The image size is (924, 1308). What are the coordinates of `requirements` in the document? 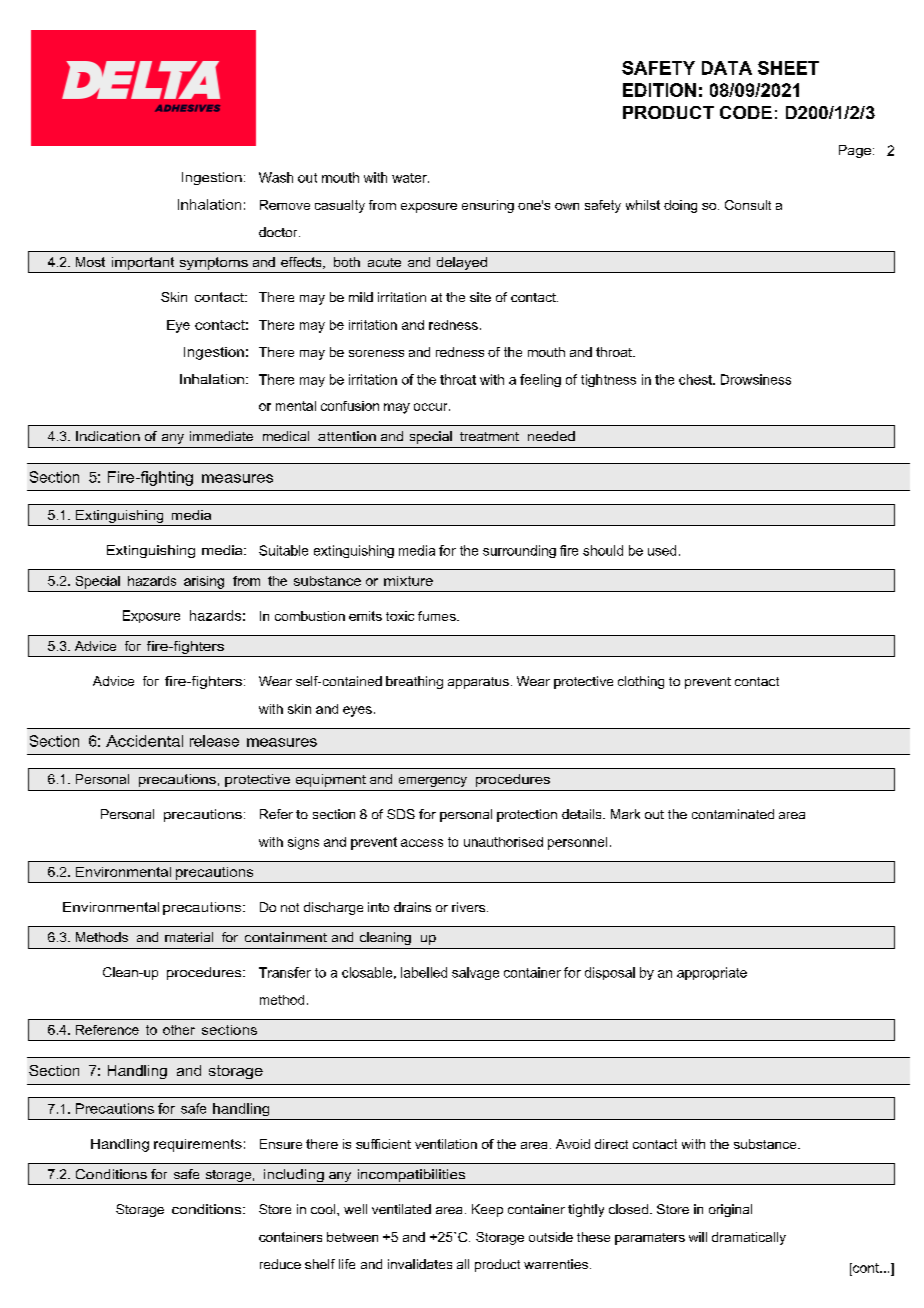 It's located at (198, 1145).
